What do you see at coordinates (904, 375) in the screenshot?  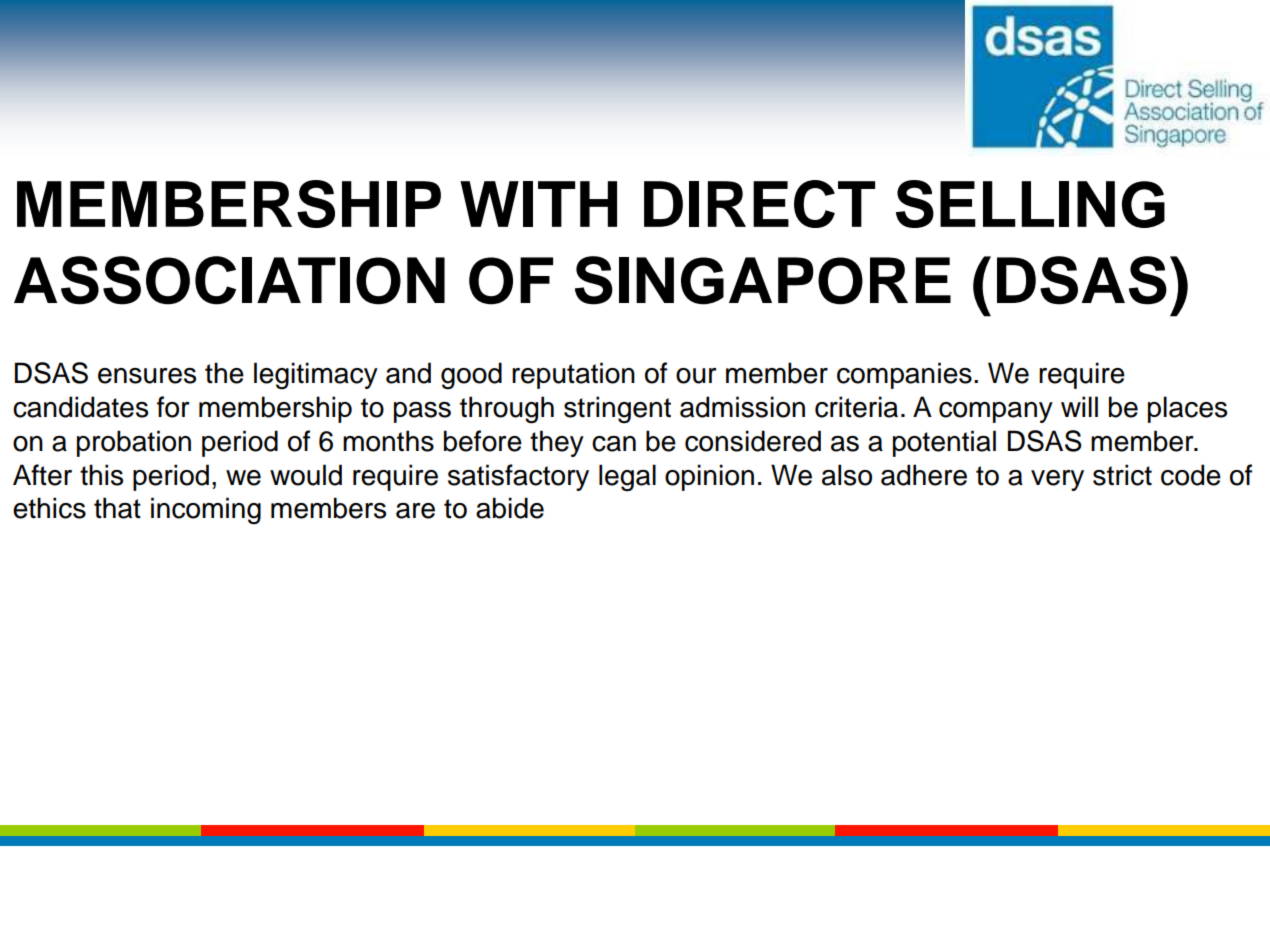 I see `companies` at bounding box center [904, 375].
